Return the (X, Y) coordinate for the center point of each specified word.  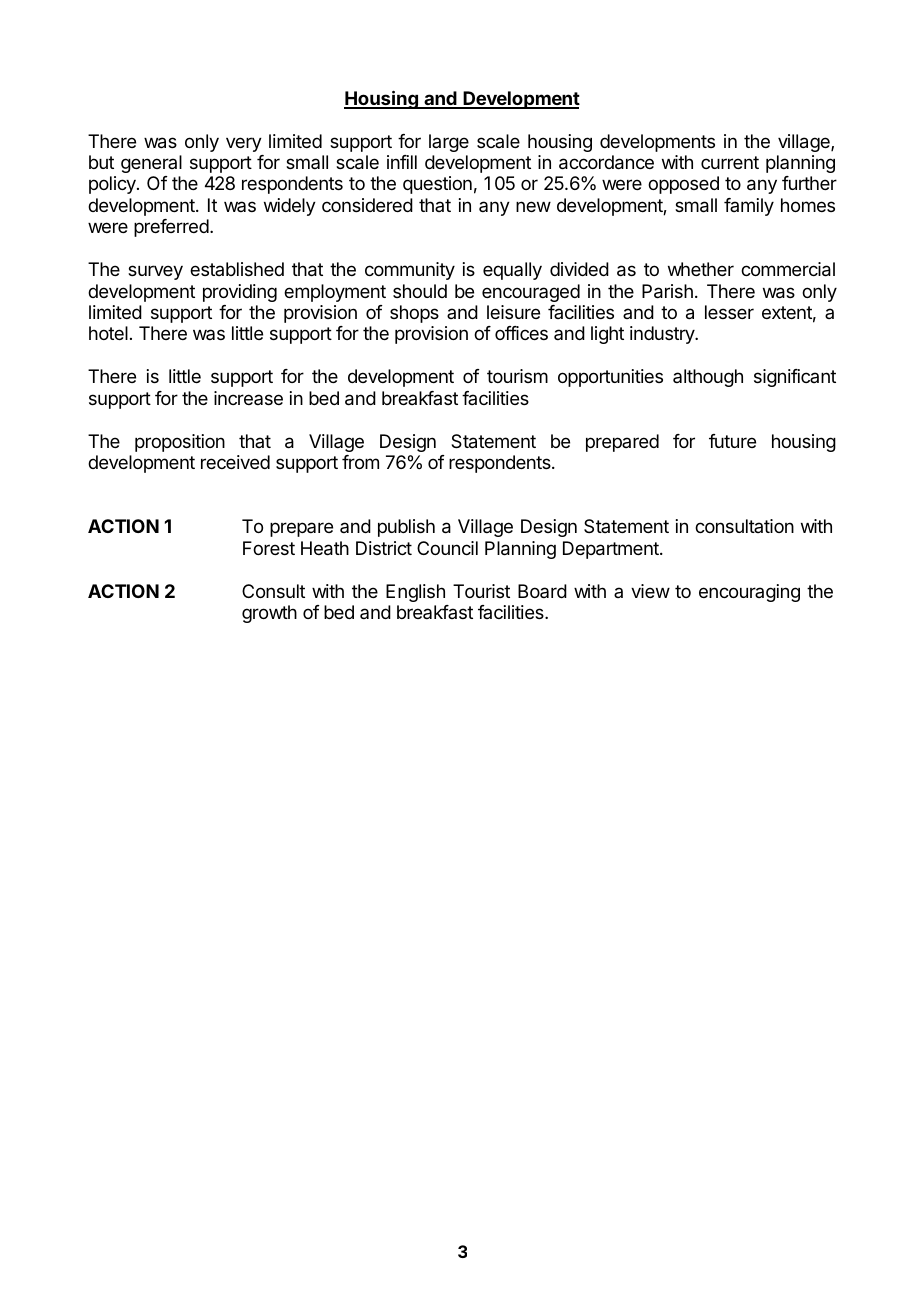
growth (269, 614)
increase (248, 398)
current (730, 162)
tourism (517, 376)
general (151, 164)
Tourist (481, 591)
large (449, 143)
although (708, 378)
